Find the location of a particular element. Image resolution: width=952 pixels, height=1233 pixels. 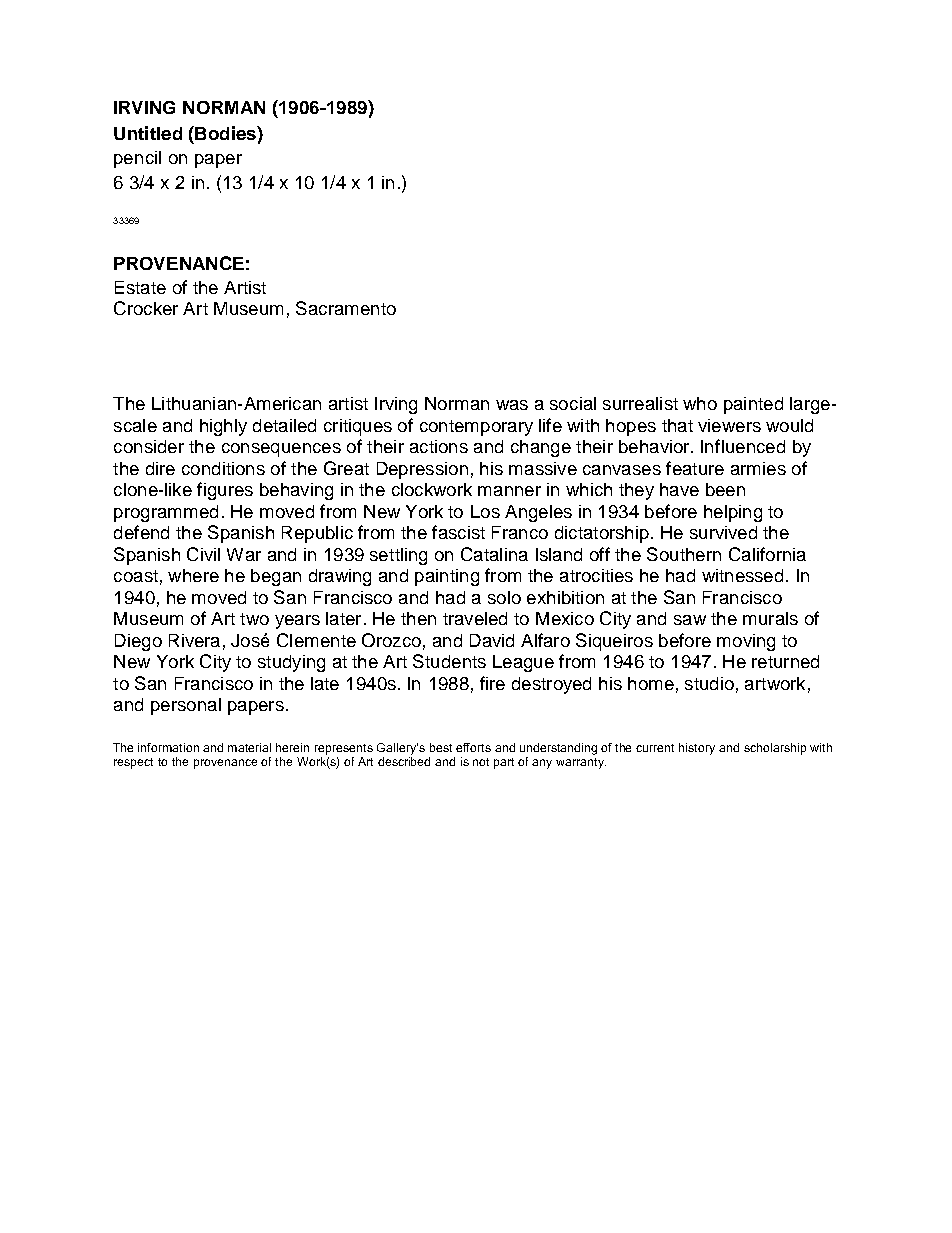

who is located at coordinates (700, 403).
